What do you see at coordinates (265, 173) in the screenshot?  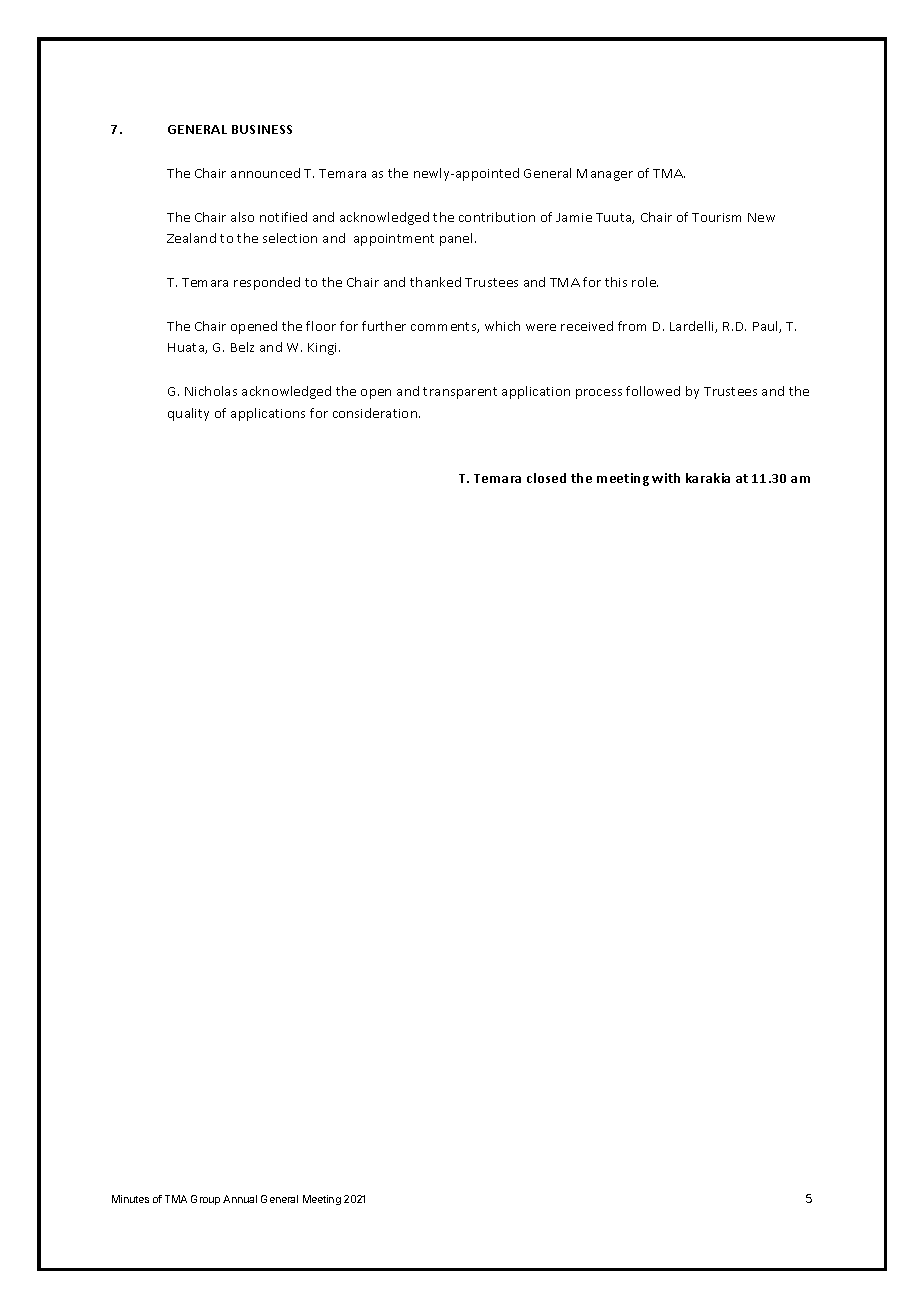 I see `announced` at bounding box center [265, 173].
